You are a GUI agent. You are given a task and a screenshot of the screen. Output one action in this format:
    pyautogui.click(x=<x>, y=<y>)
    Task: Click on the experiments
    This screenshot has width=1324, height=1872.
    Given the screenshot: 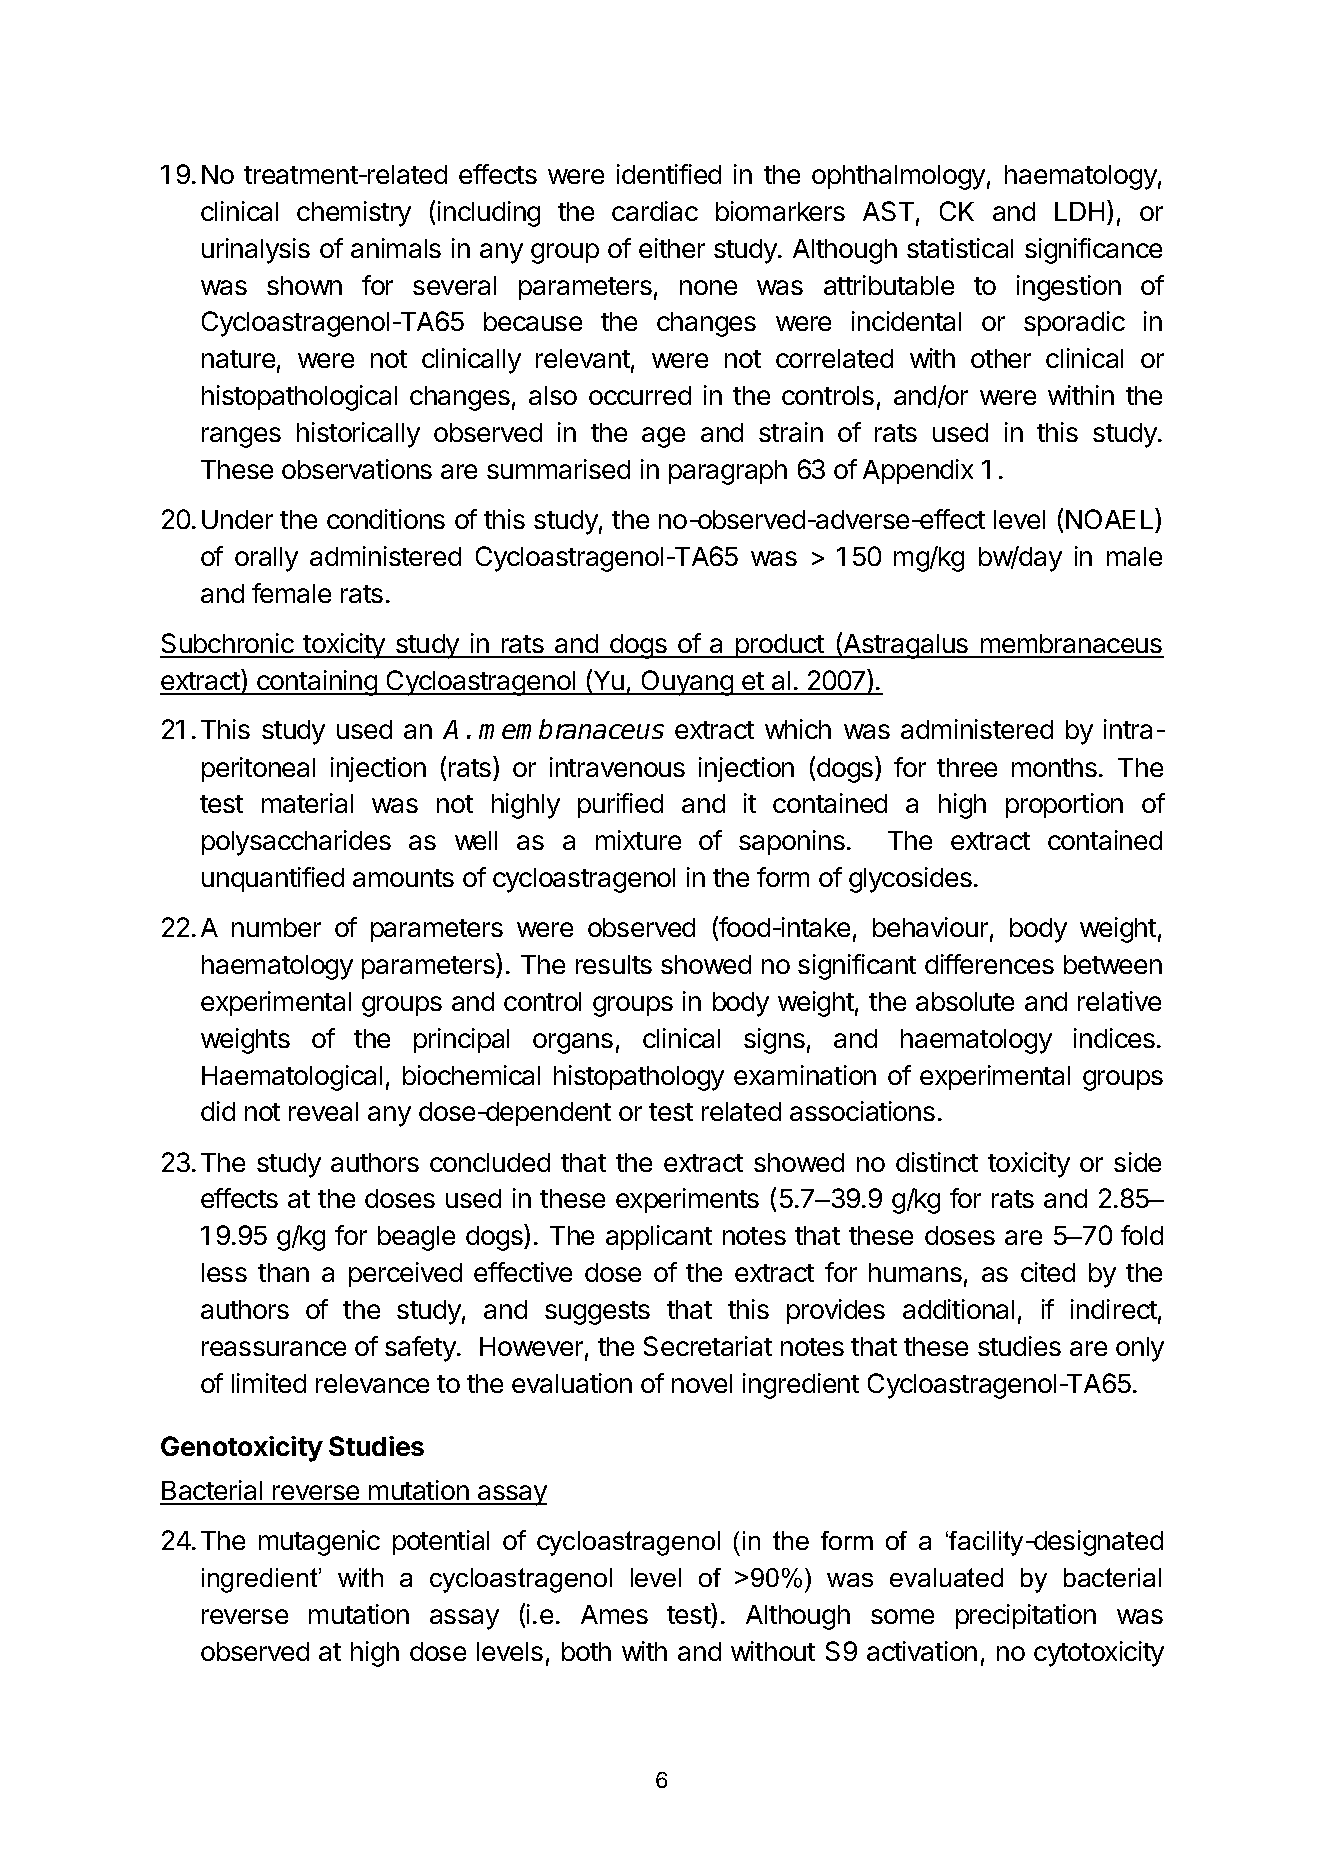 What is the action you would take?
    pyautogui.click(x=687, y=1200)
